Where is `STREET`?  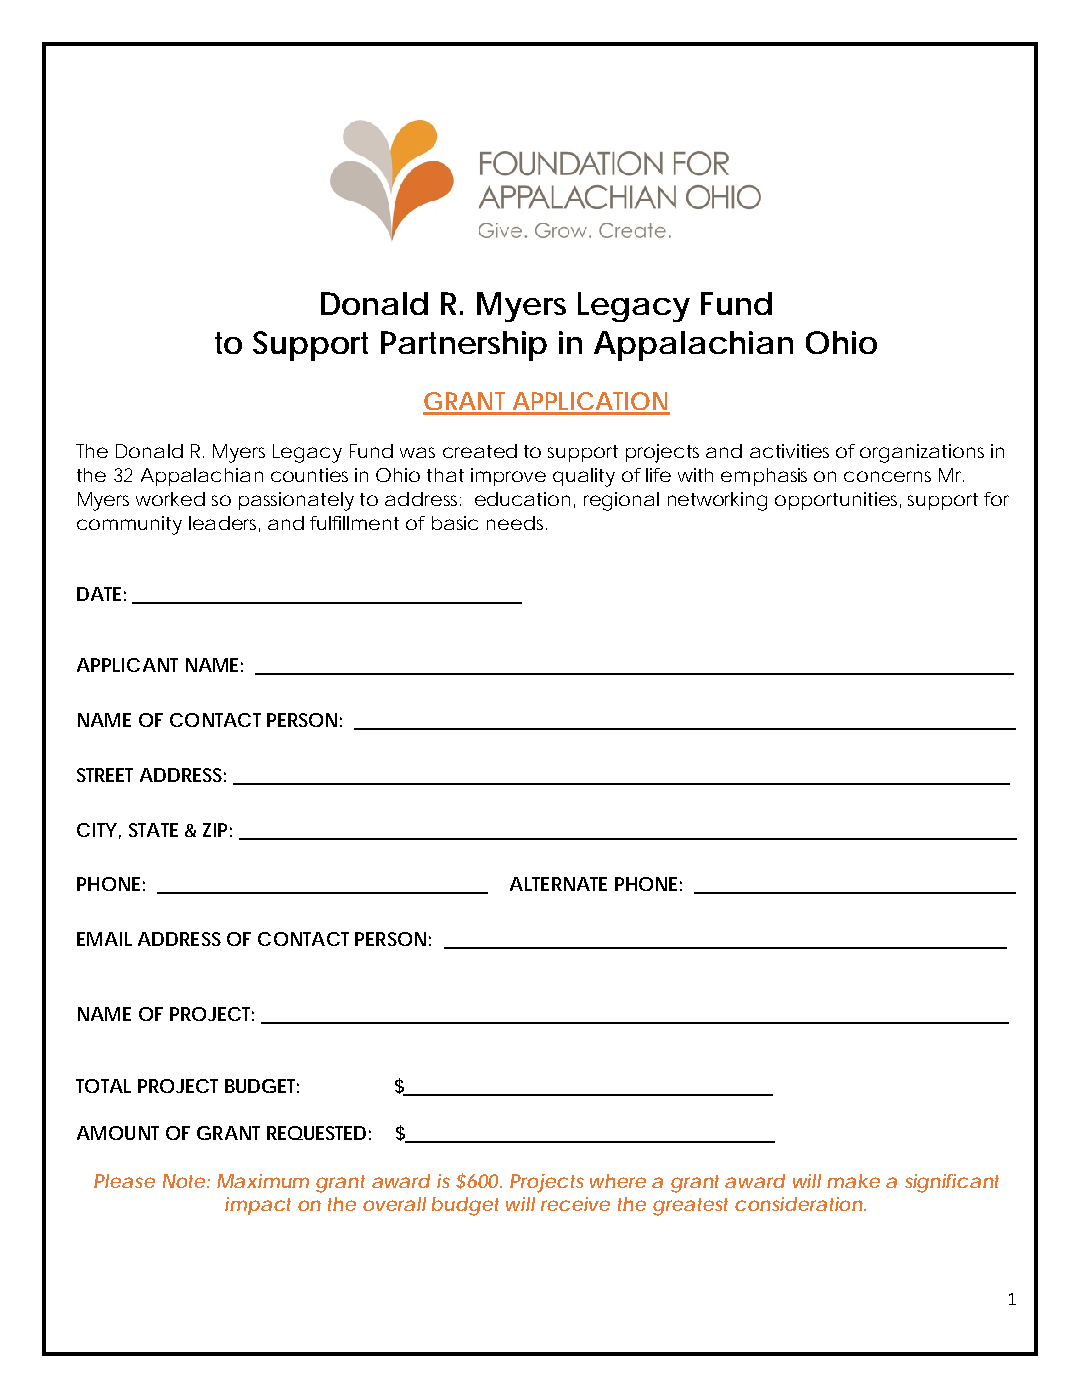 STREET is located at coordinates (105, 775).
